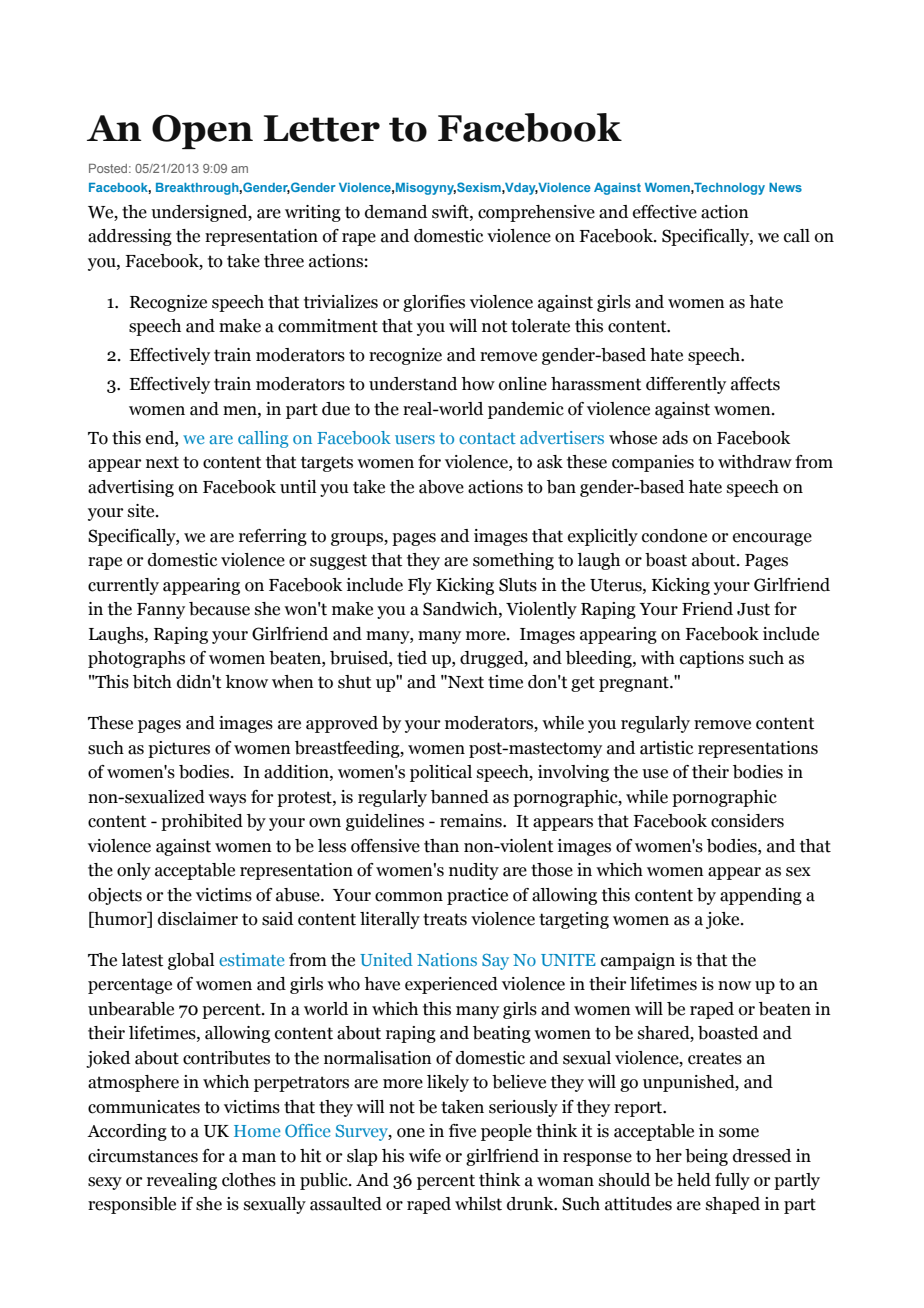  Describe the element at coordinates (451, 212) in the screenshot. I see `swift` at that location.
